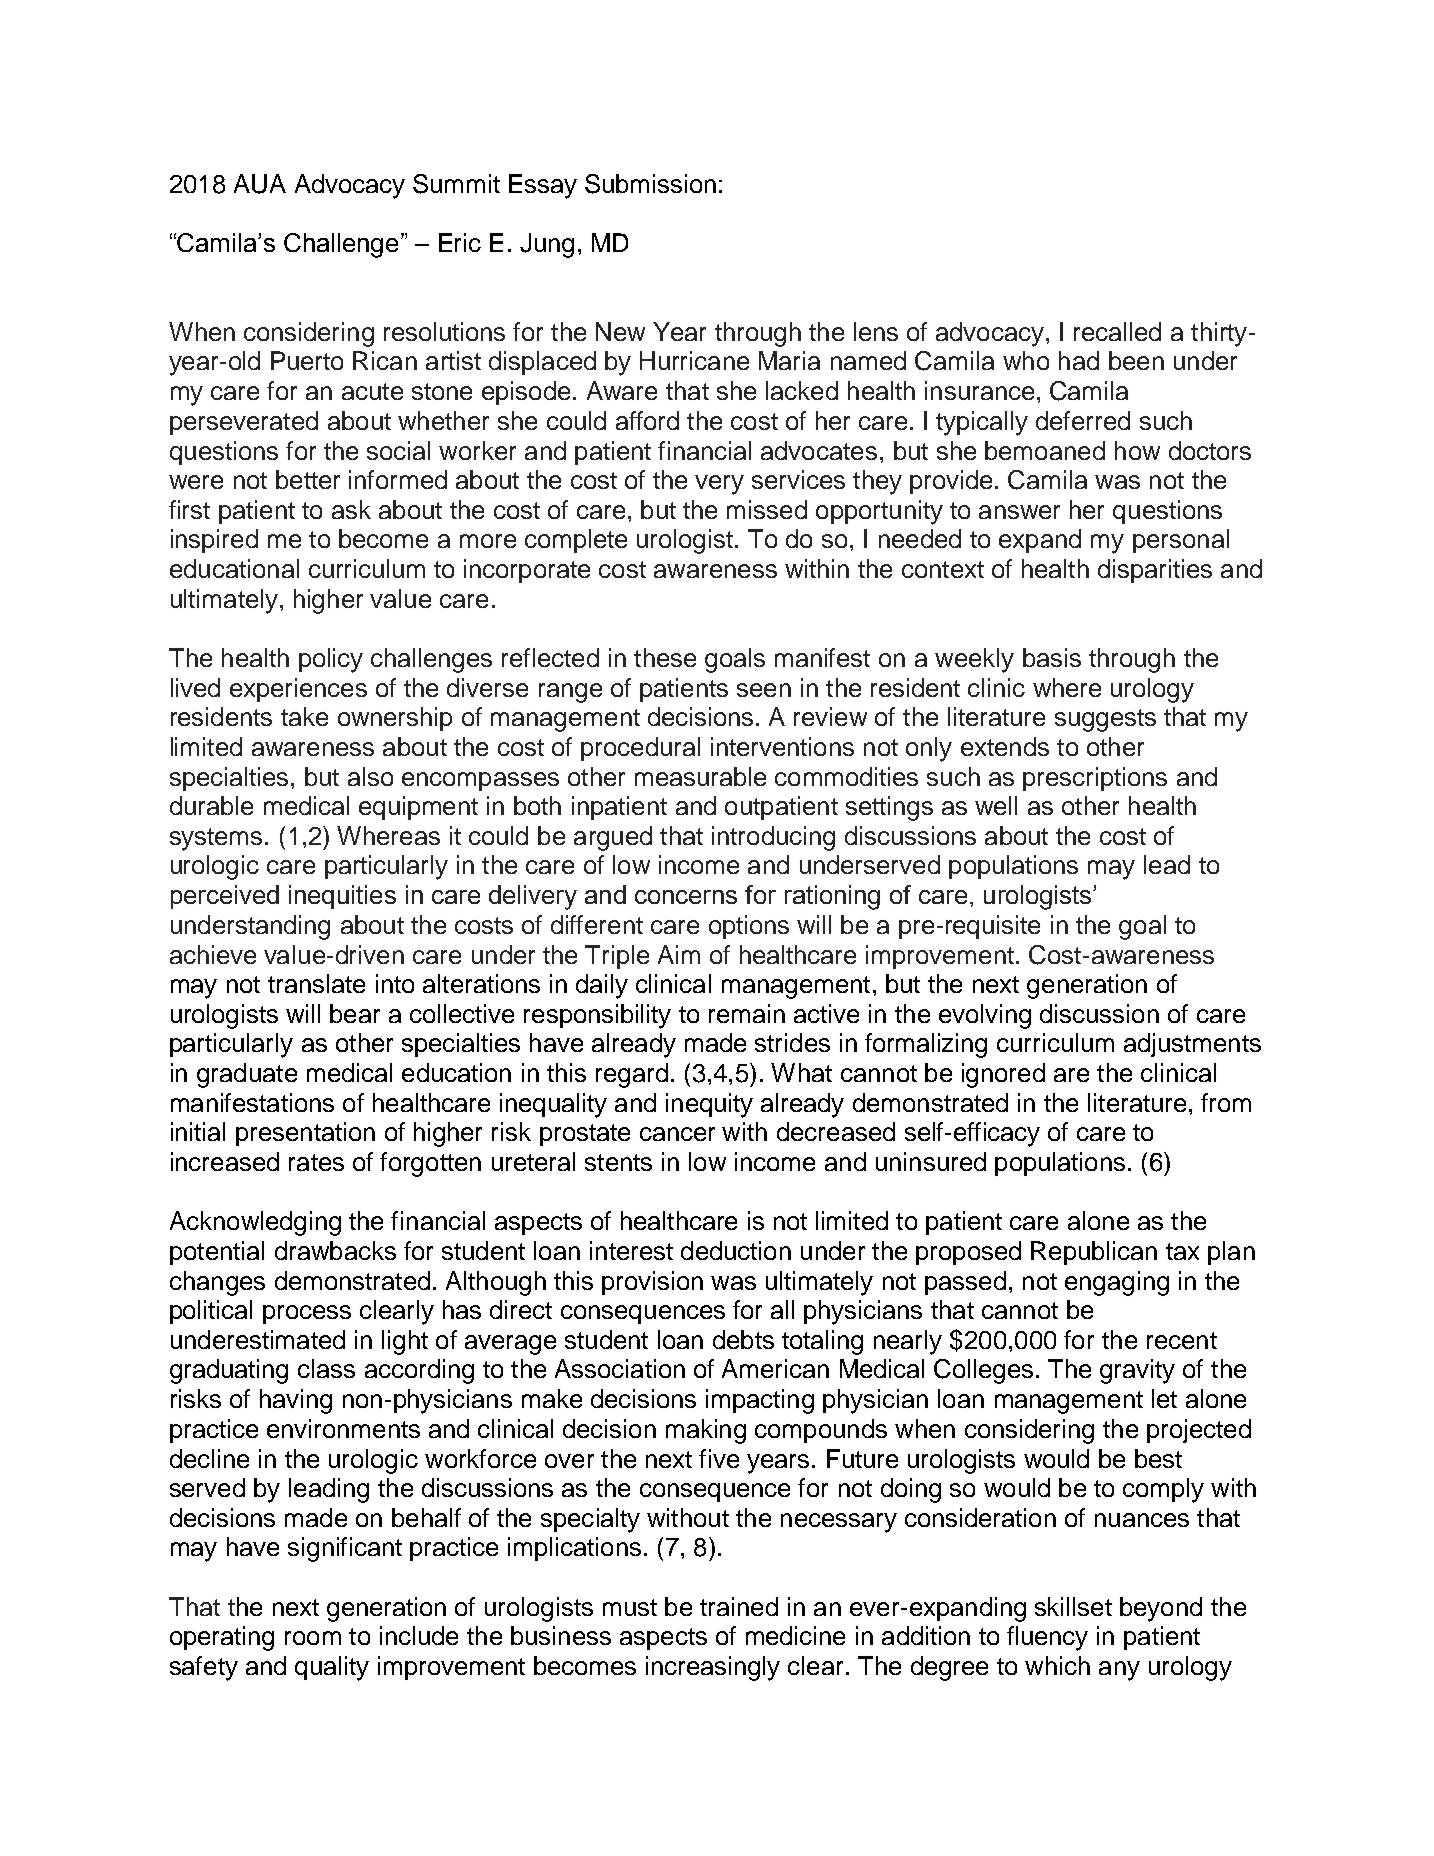 The height and width of the page is (1856, 1434). I want to click on drawbacks, so click(335, 1250).
